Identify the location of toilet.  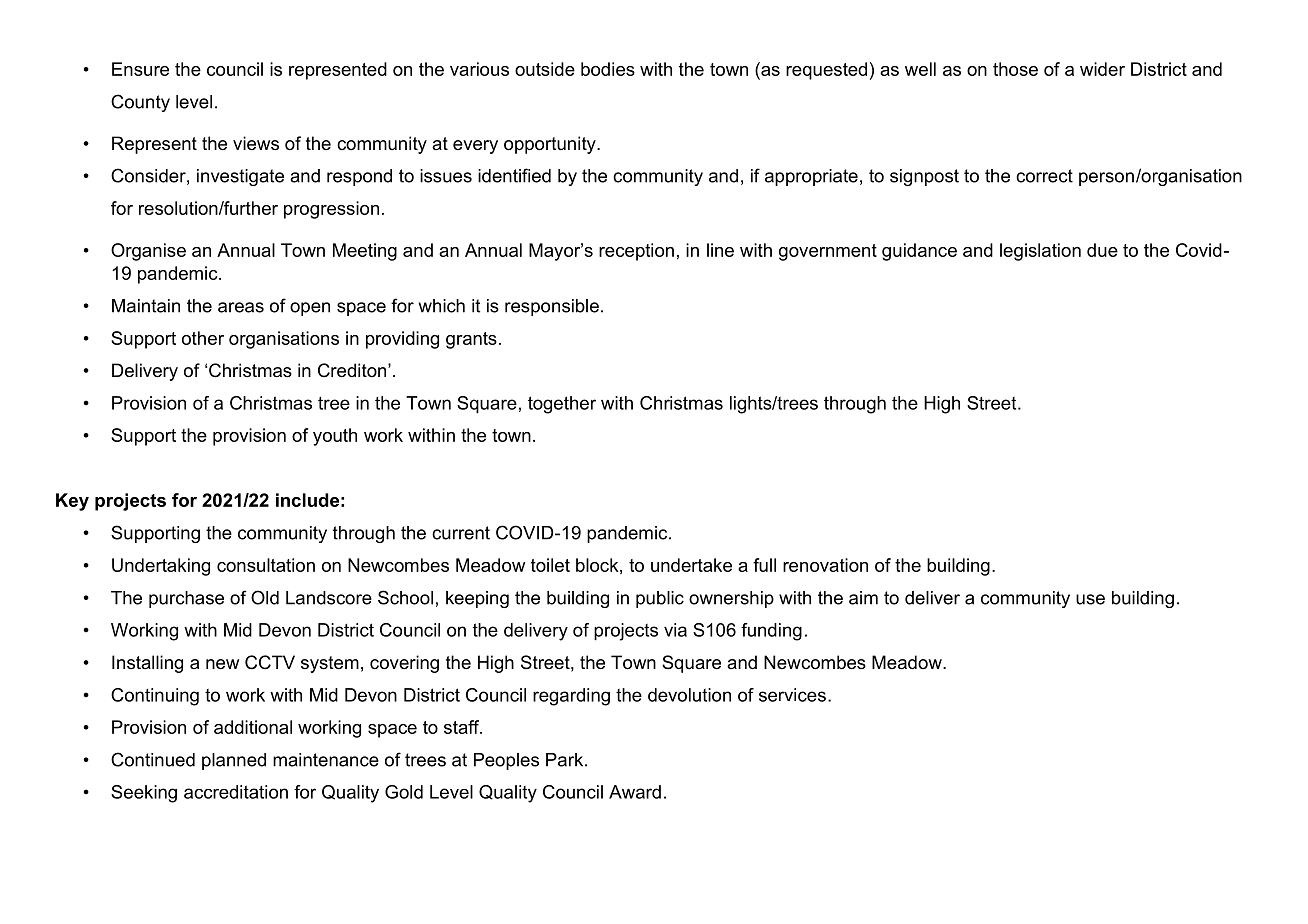
(550, 565).
